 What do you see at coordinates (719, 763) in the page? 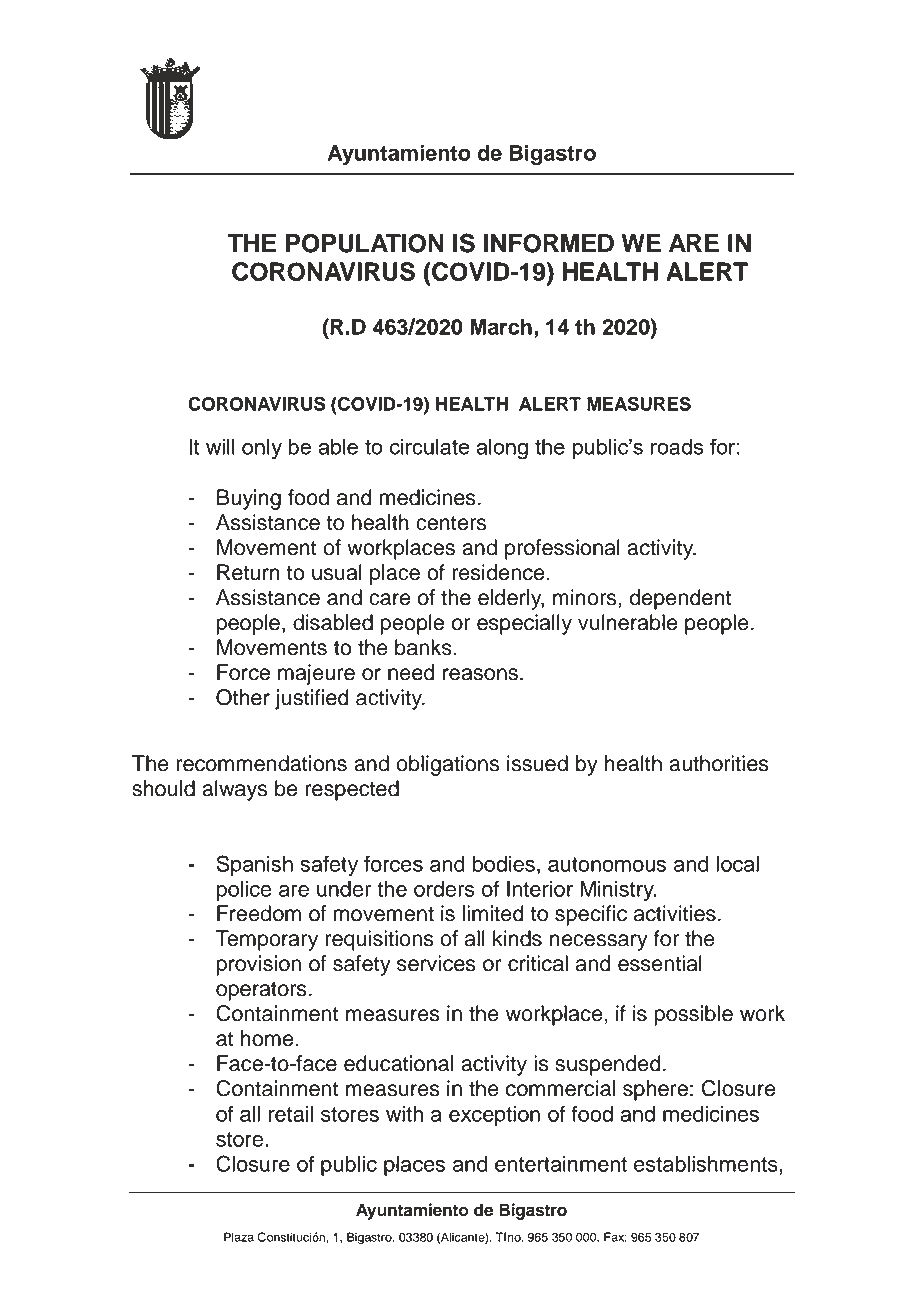
I see `authorities` at bounding box center [719, 763].
